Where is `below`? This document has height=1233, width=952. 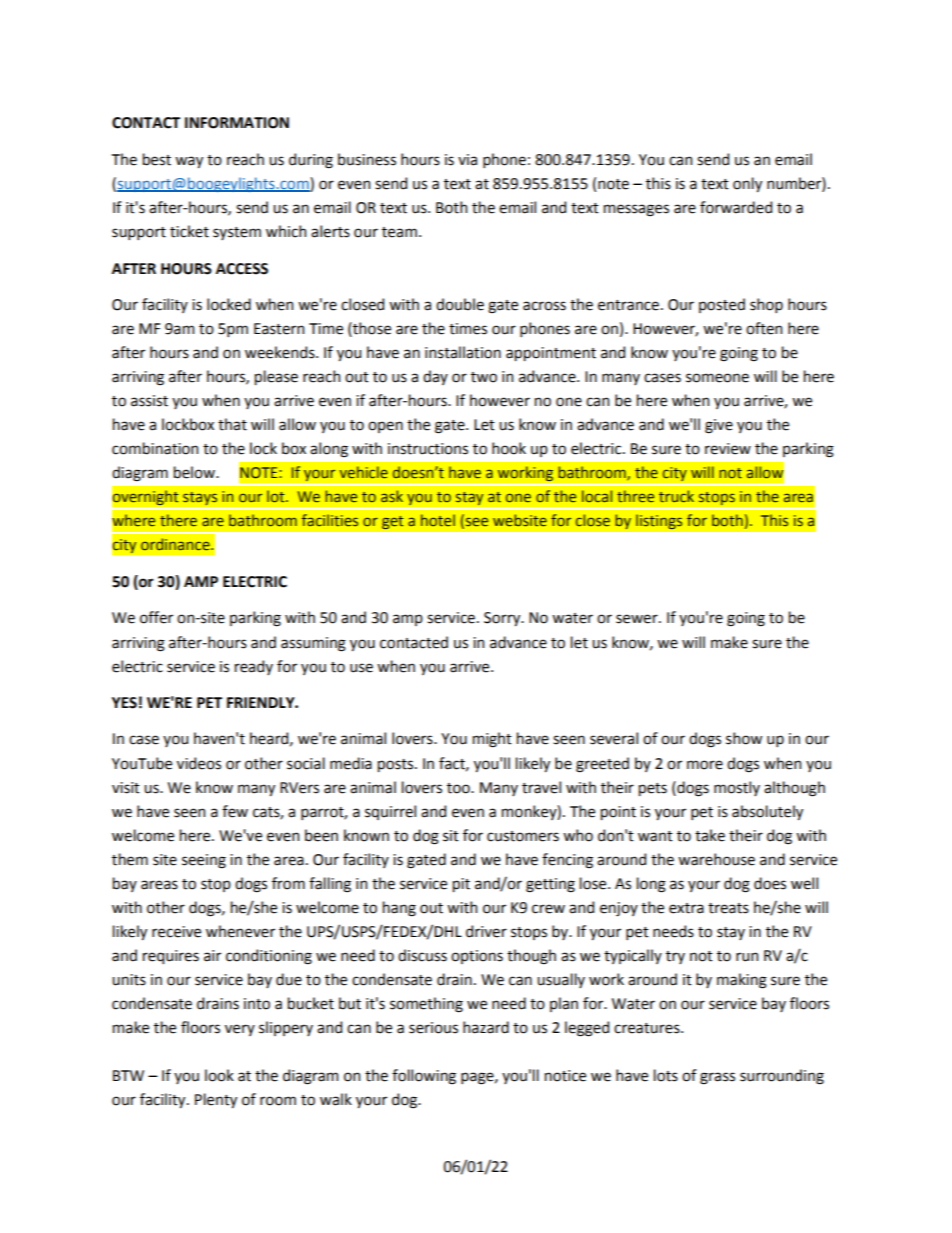
below is located at coordinates (195, 472).
